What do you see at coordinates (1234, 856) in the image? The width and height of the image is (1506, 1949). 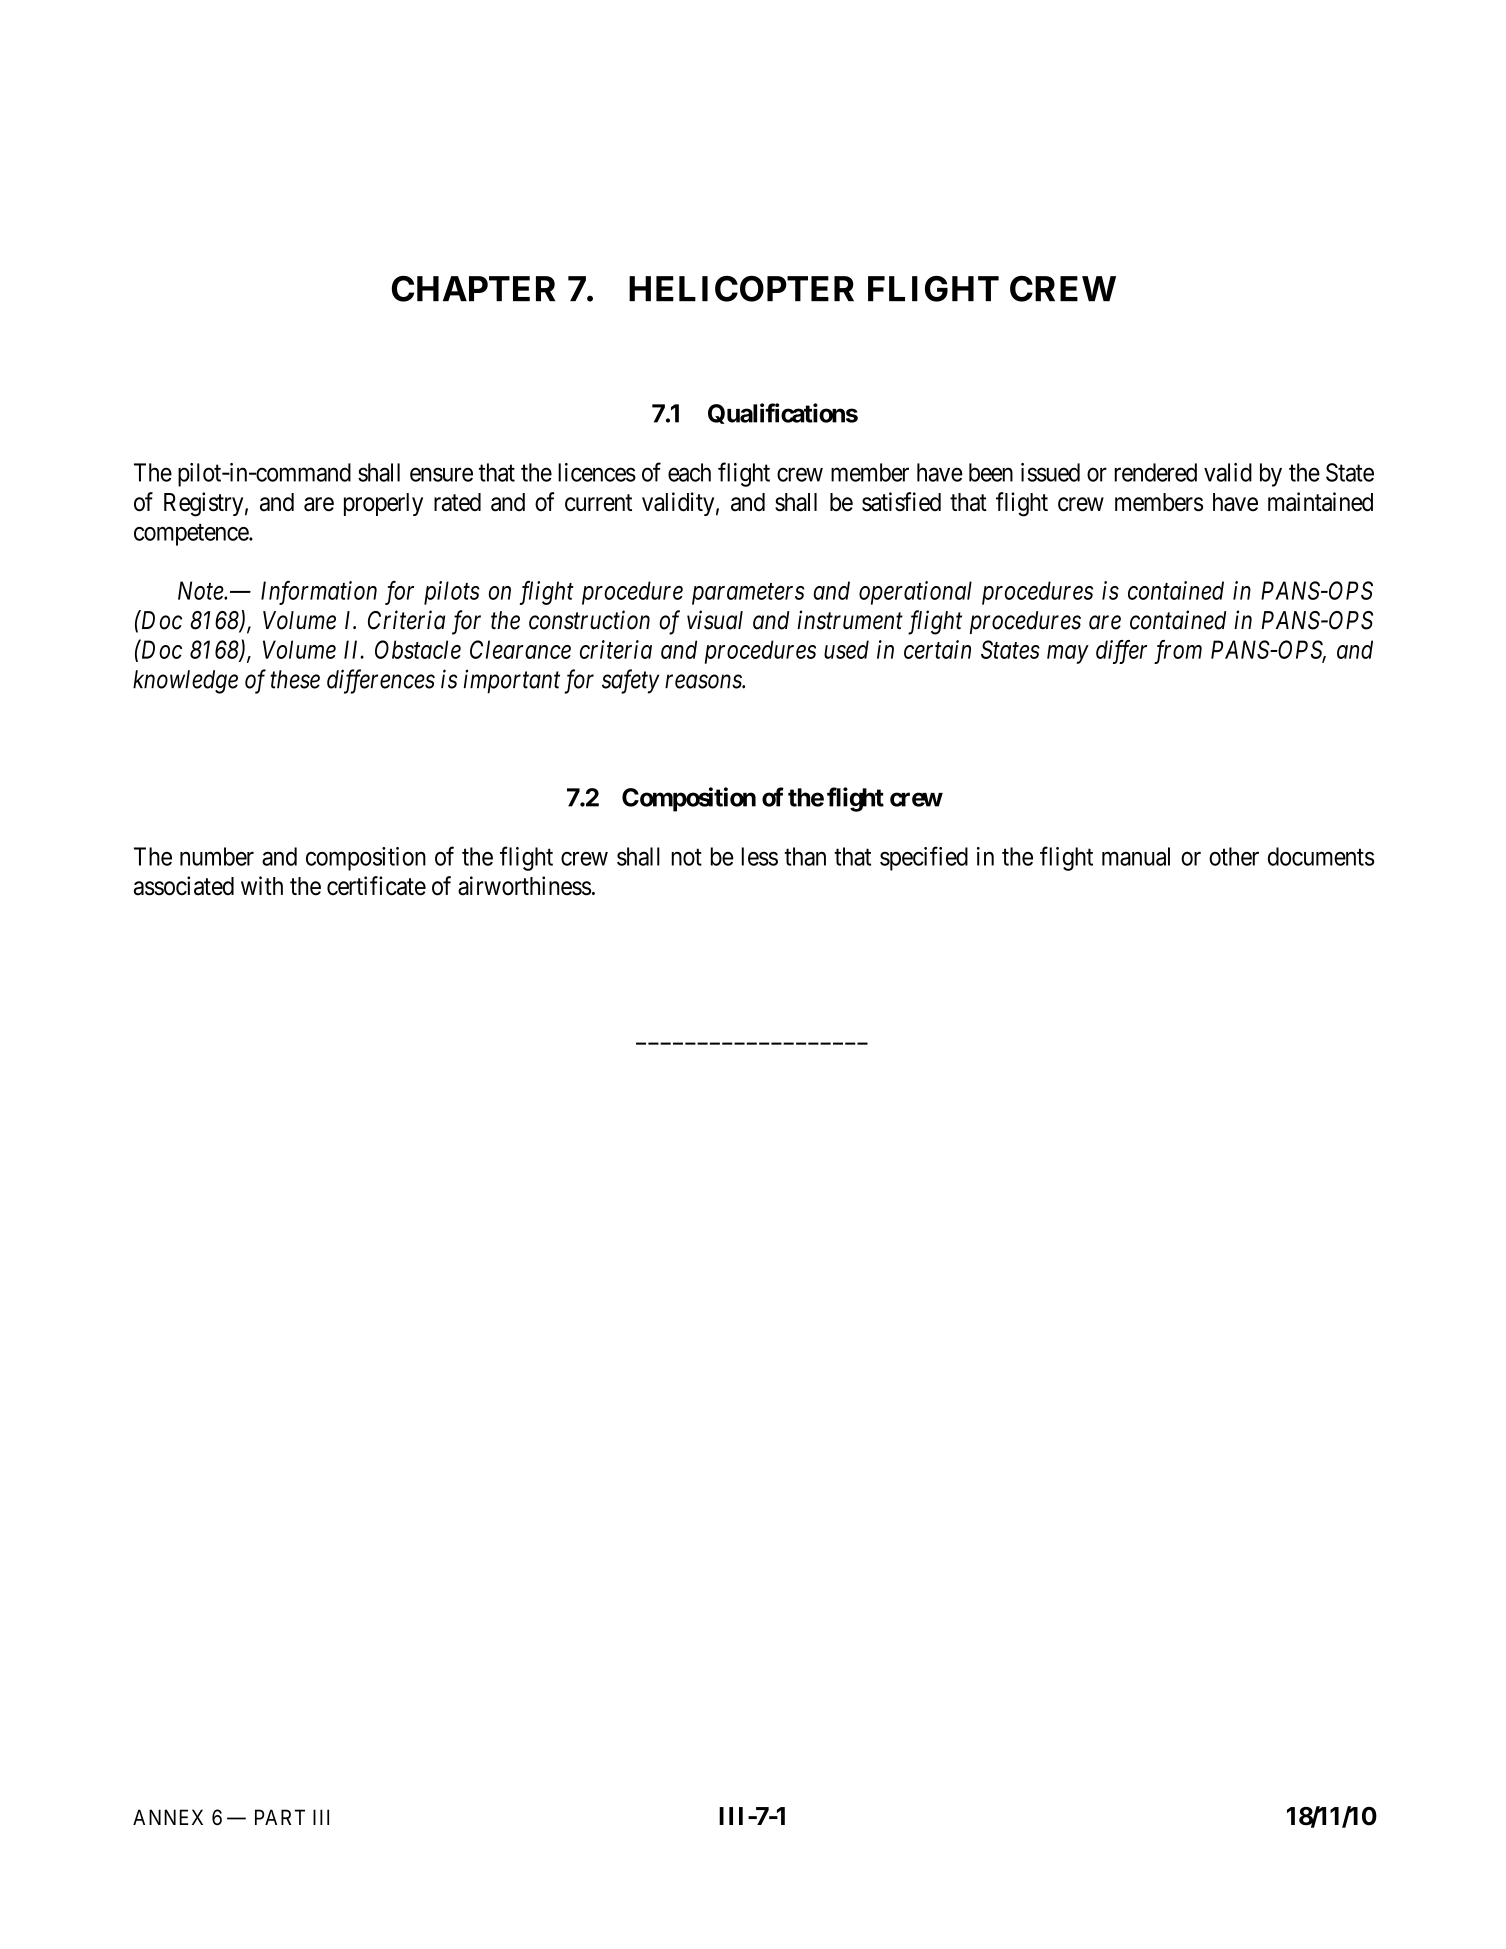 I see `other` at bounding box center [1234, 856].
